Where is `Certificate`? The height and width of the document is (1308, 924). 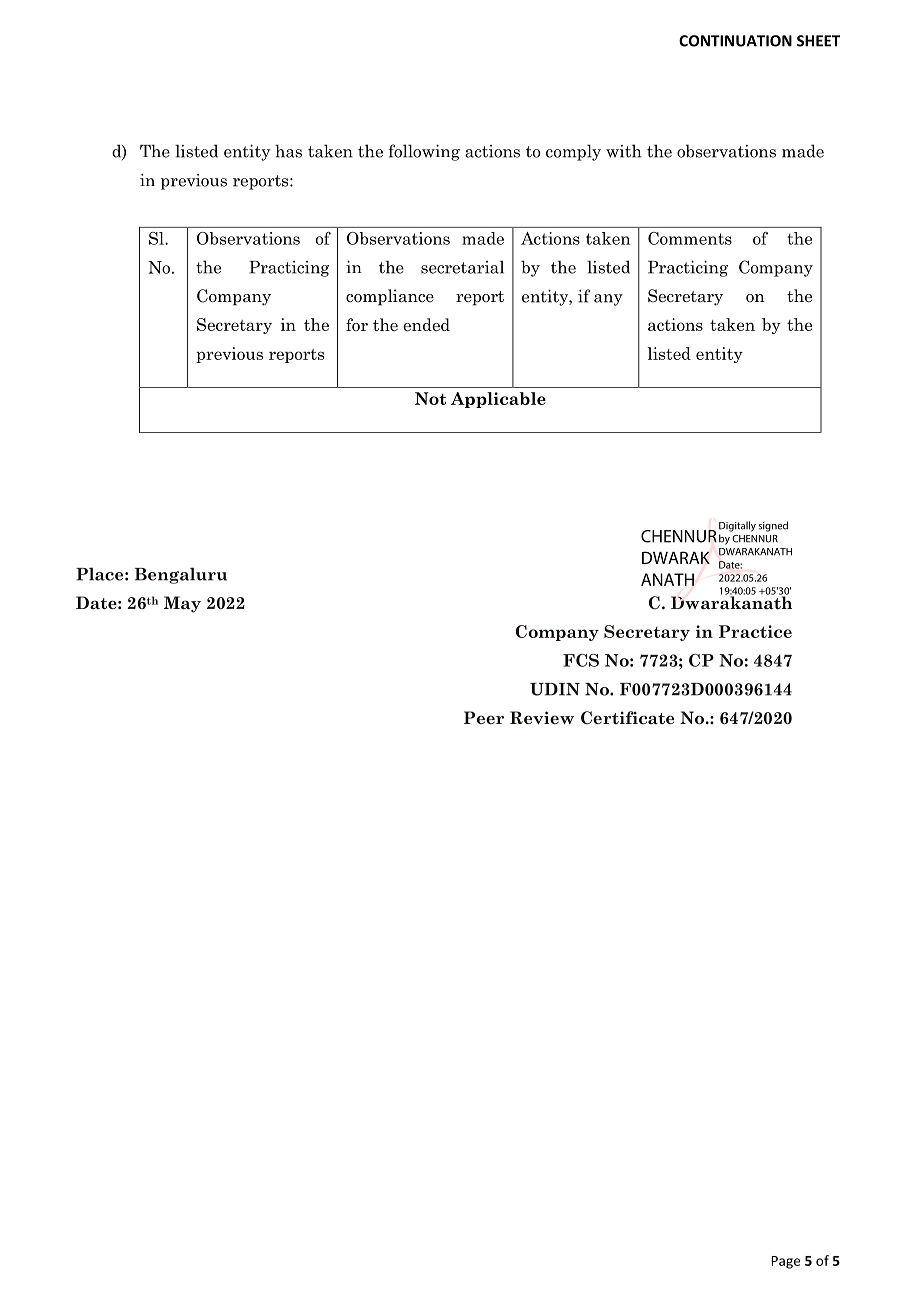 Certificate is located at coordinates (627, 718).
